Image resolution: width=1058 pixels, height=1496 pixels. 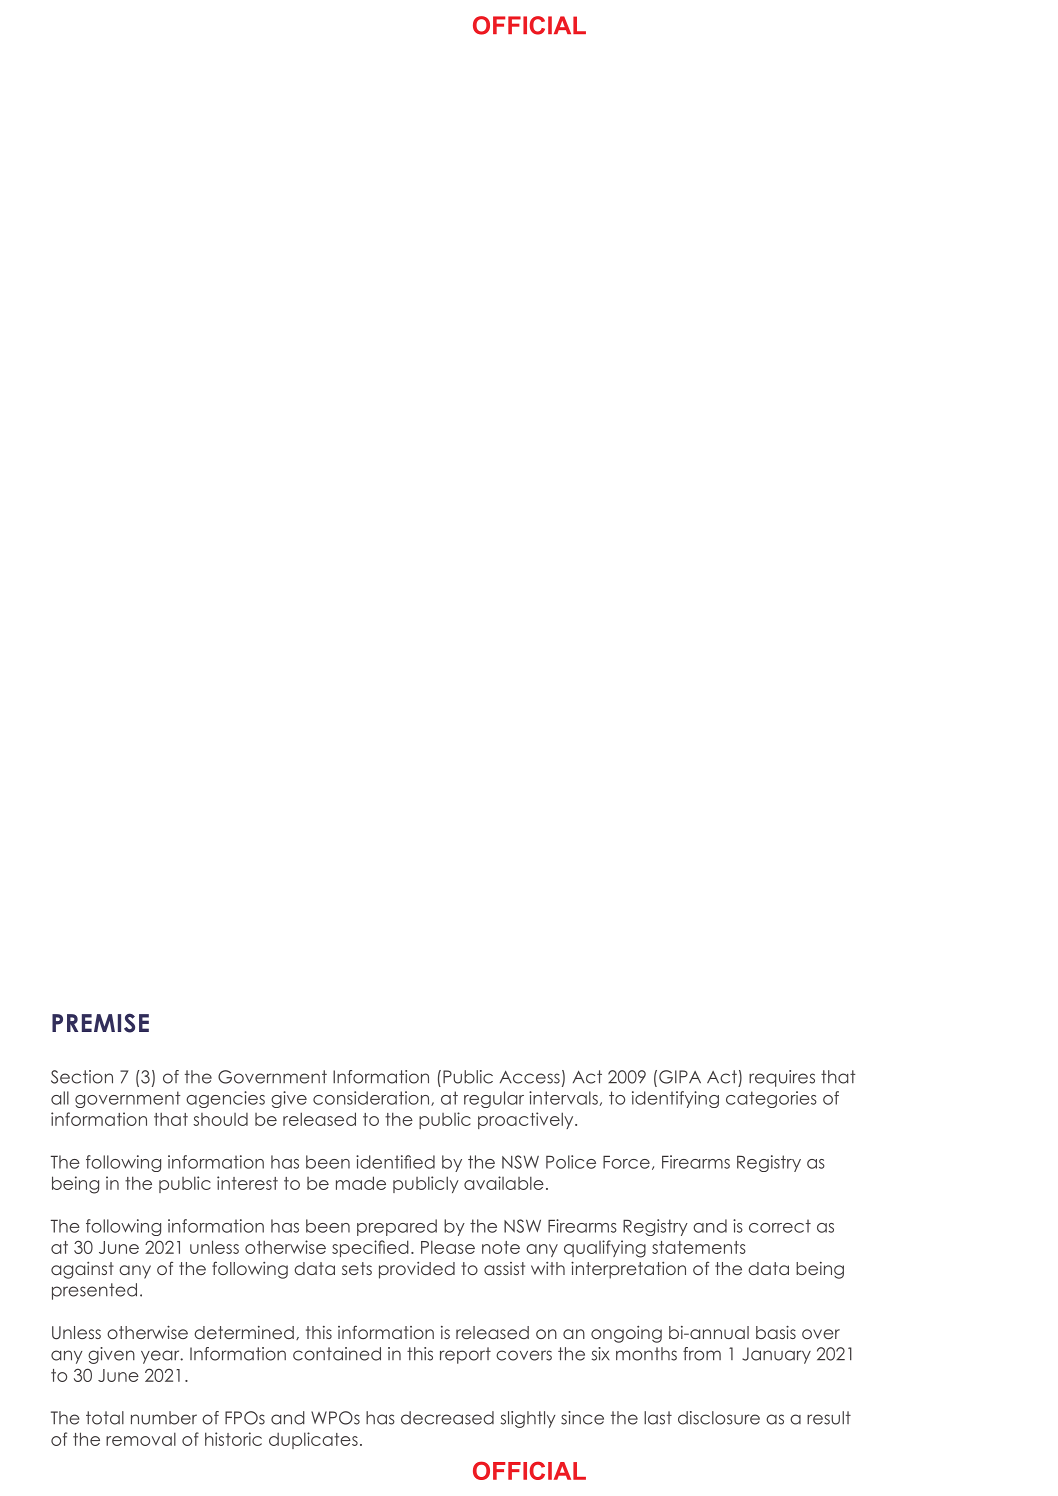 I want to click on correct, so click(x=780, y=1226).
